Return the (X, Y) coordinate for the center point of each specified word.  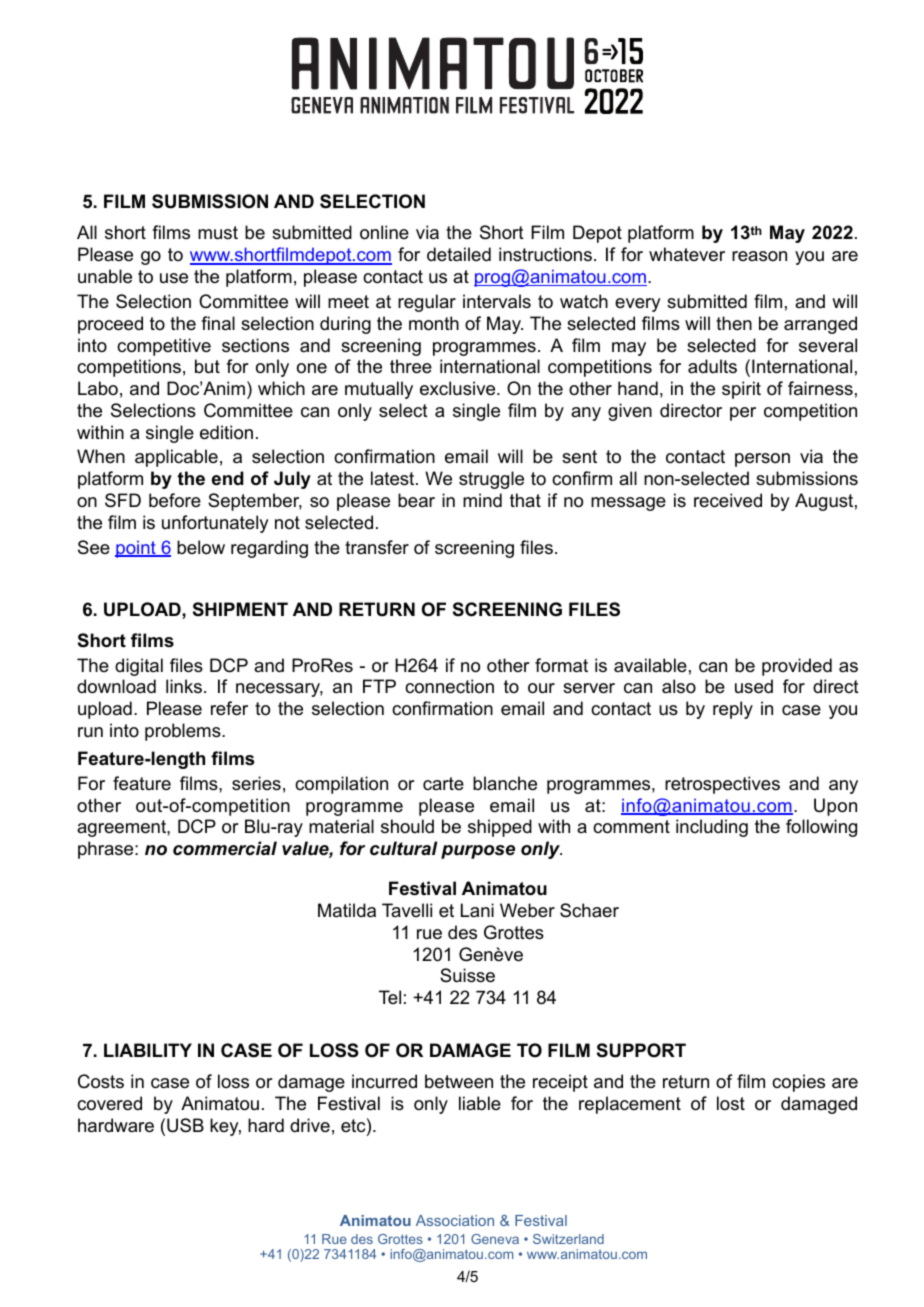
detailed (459, 254)
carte (443, 783)
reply (733, 710)
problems (184, 732)
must (218, 233)
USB (185, 1125)
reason (759, 256)
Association (455, 1220)
